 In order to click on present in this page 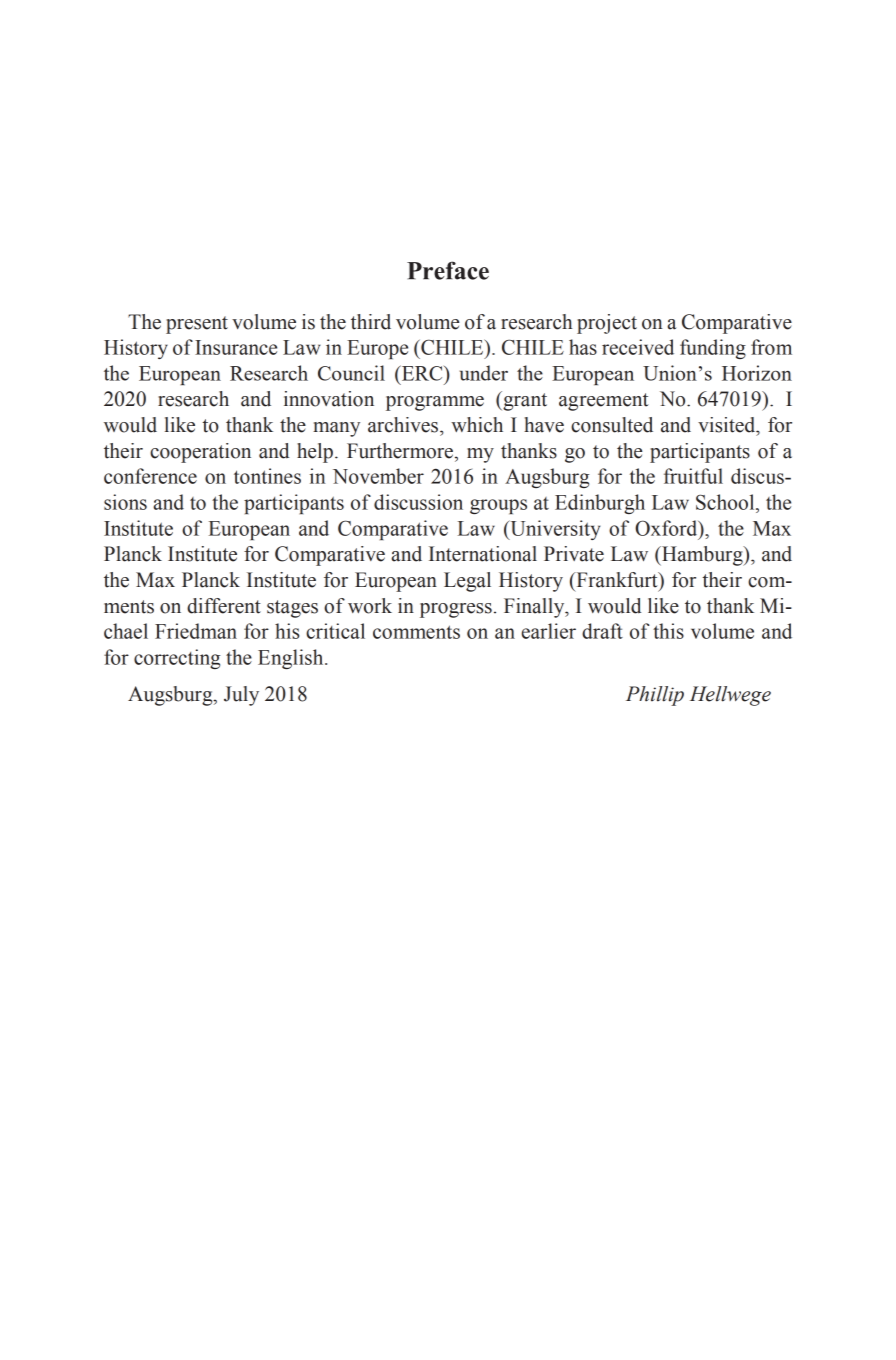, I will do `click(197, 325)`.
